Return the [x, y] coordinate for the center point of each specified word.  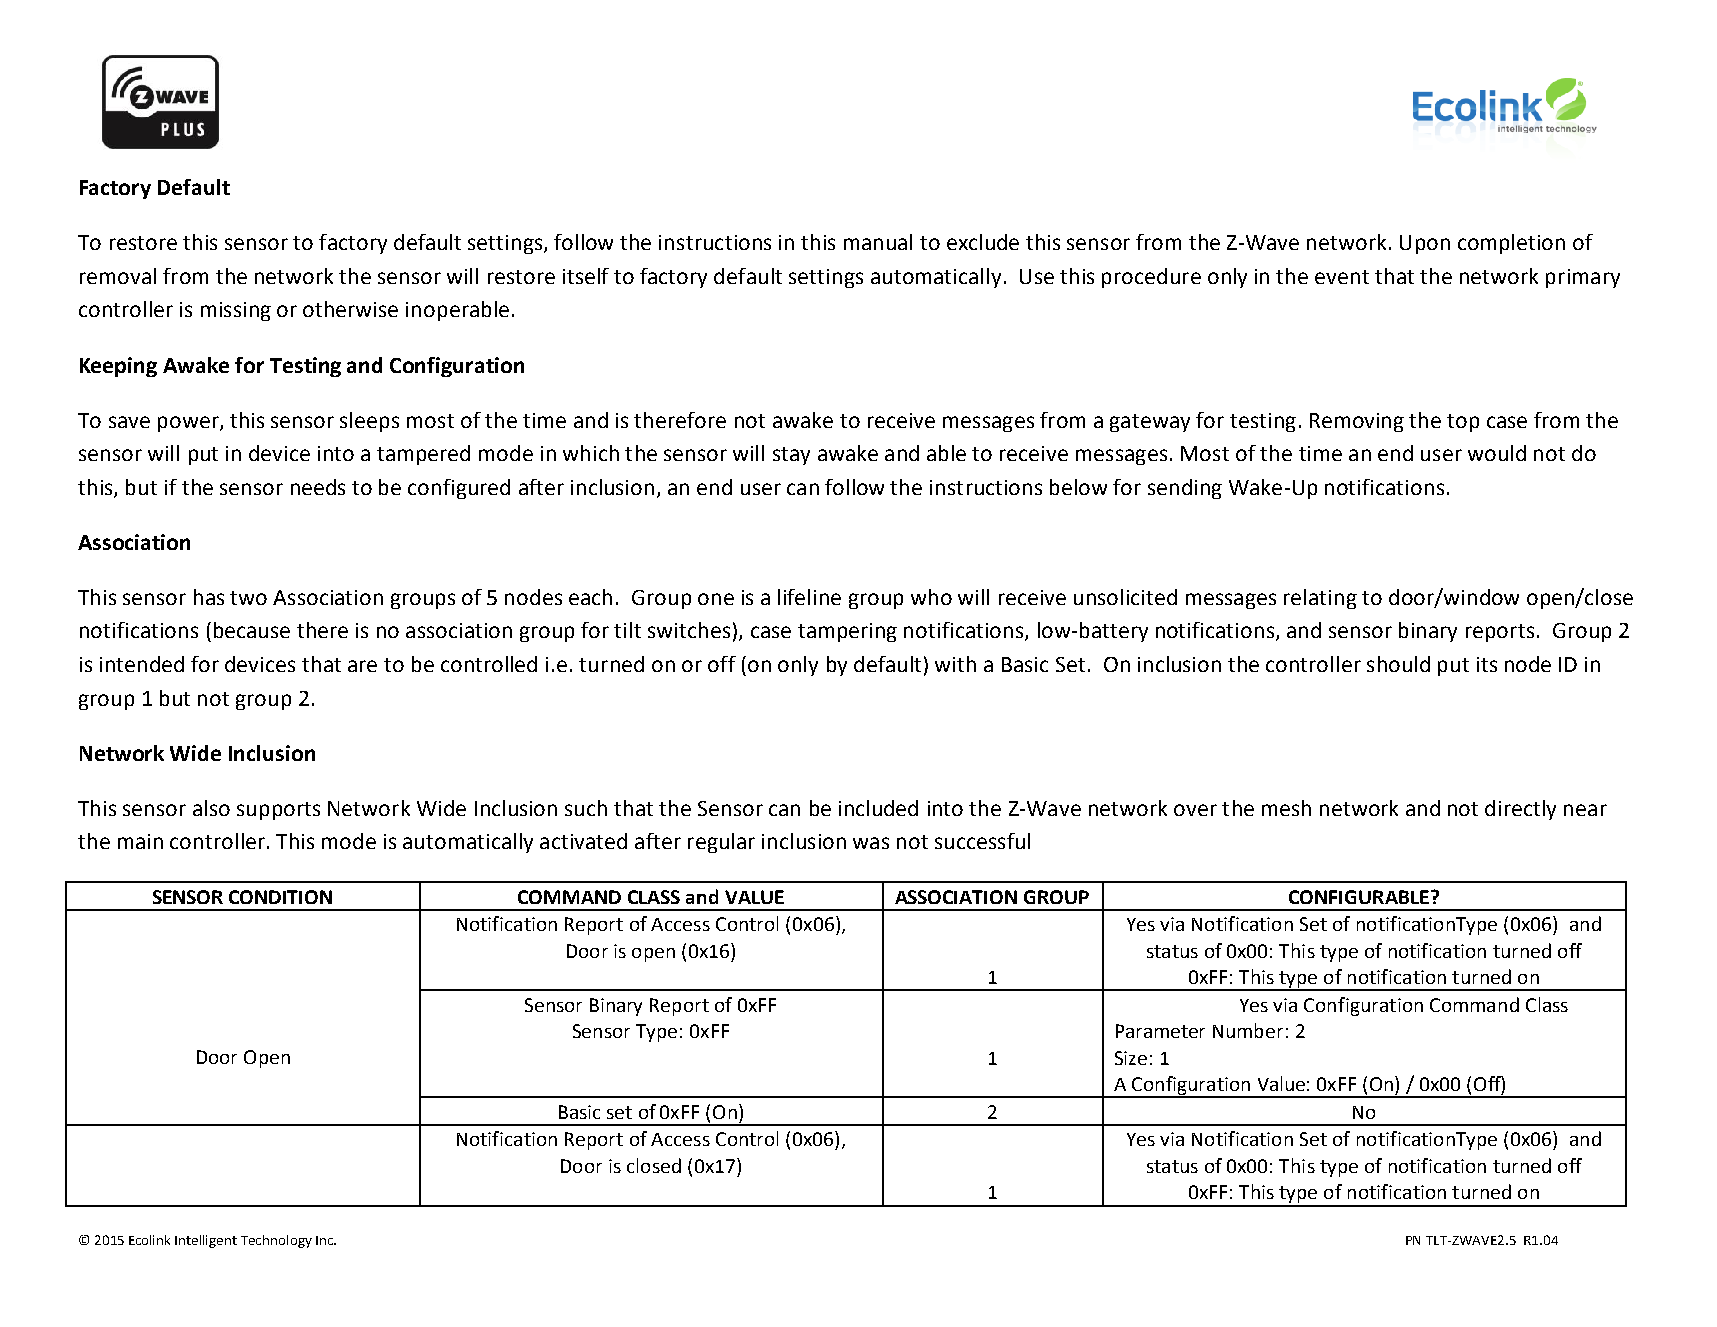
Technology [276, 1241]
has [209, 597]
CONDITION [280, 897]
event [1342, 277]
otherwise [350, 309]
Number [1248, 1030]
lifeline [809, 597]
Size [1131, 1058]
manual [878, 242]
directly [1520, 810]
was [871, 843]
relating [1320, 599]
